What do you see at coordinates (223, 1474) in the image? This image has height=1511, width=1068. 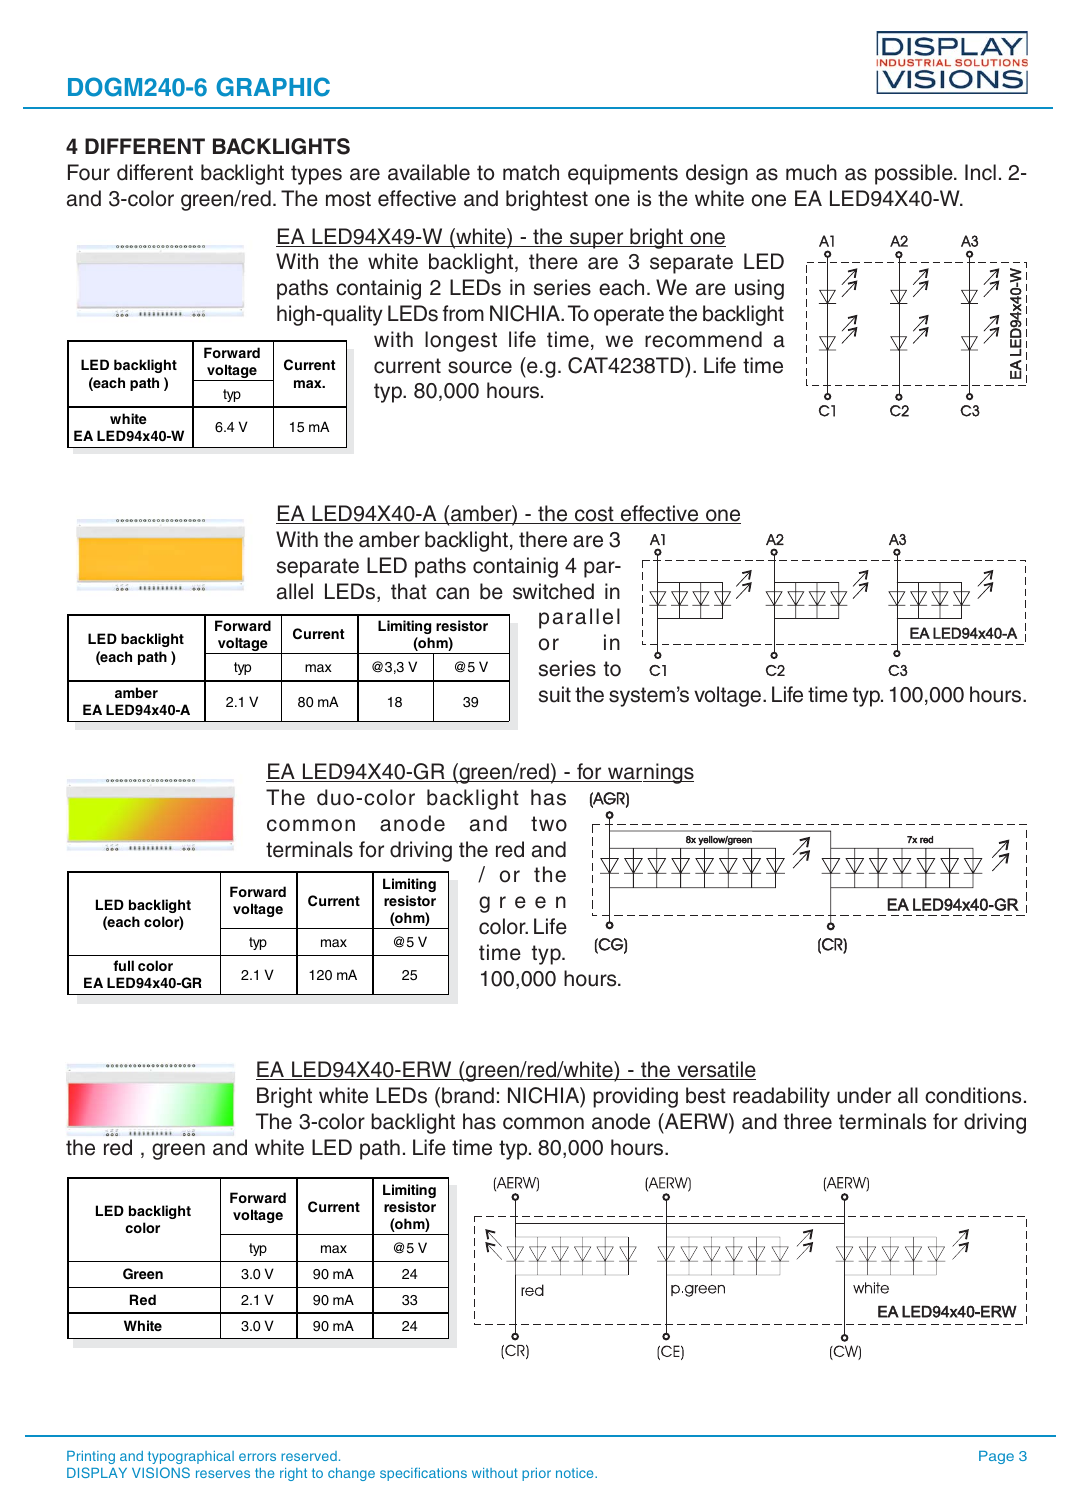 I see `reserves` at bounding box center [223, 1474].
